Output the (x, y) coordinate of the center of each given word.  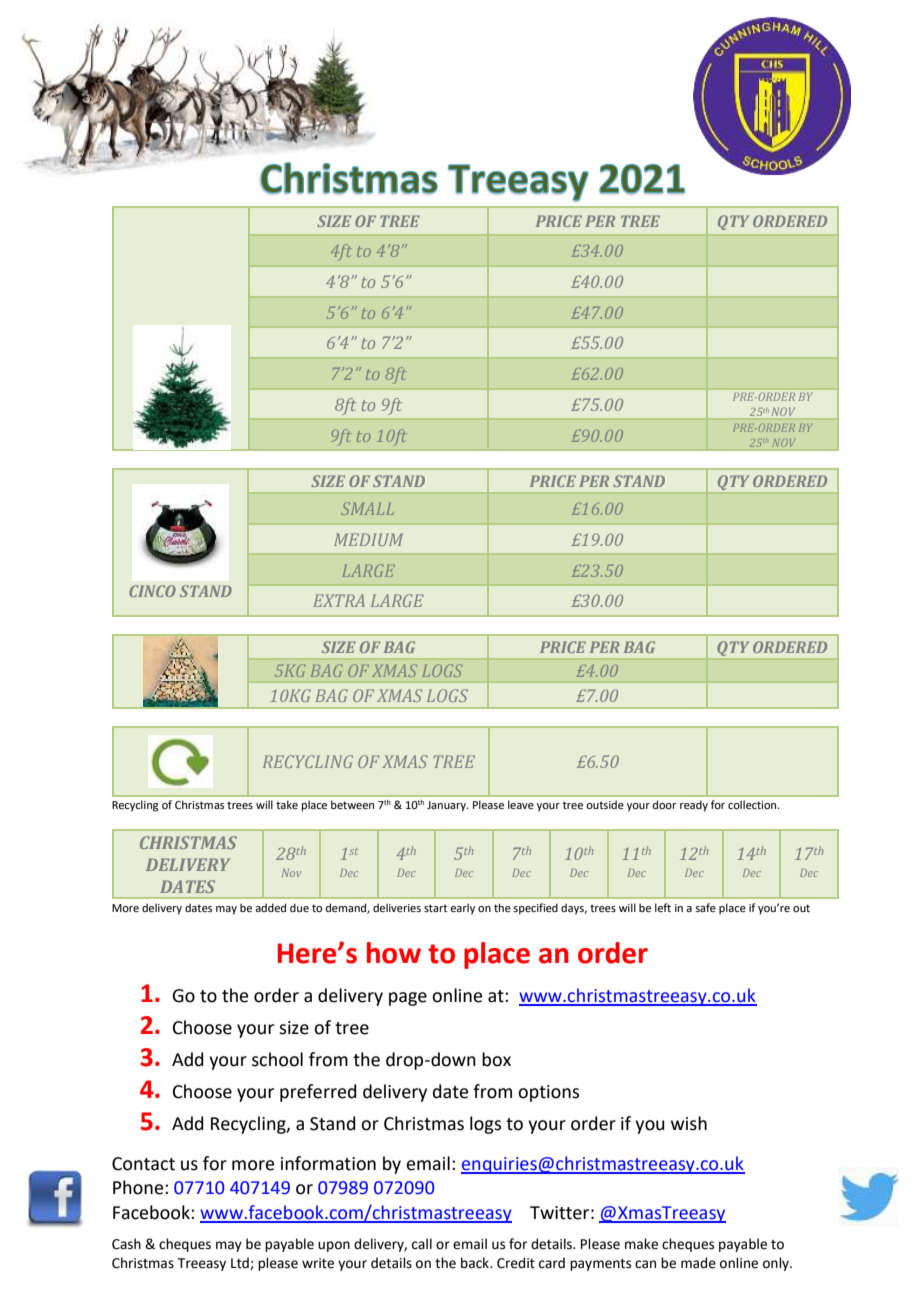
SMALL (367, 508)
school (277, 1059)
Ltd (241, 1263)
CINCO (152, 591)
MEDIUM (368, 539)
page (408, 999)
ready (694, 806)
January (447, 806)
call (422, 1244)
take (287, 804)
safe (705, 907)
